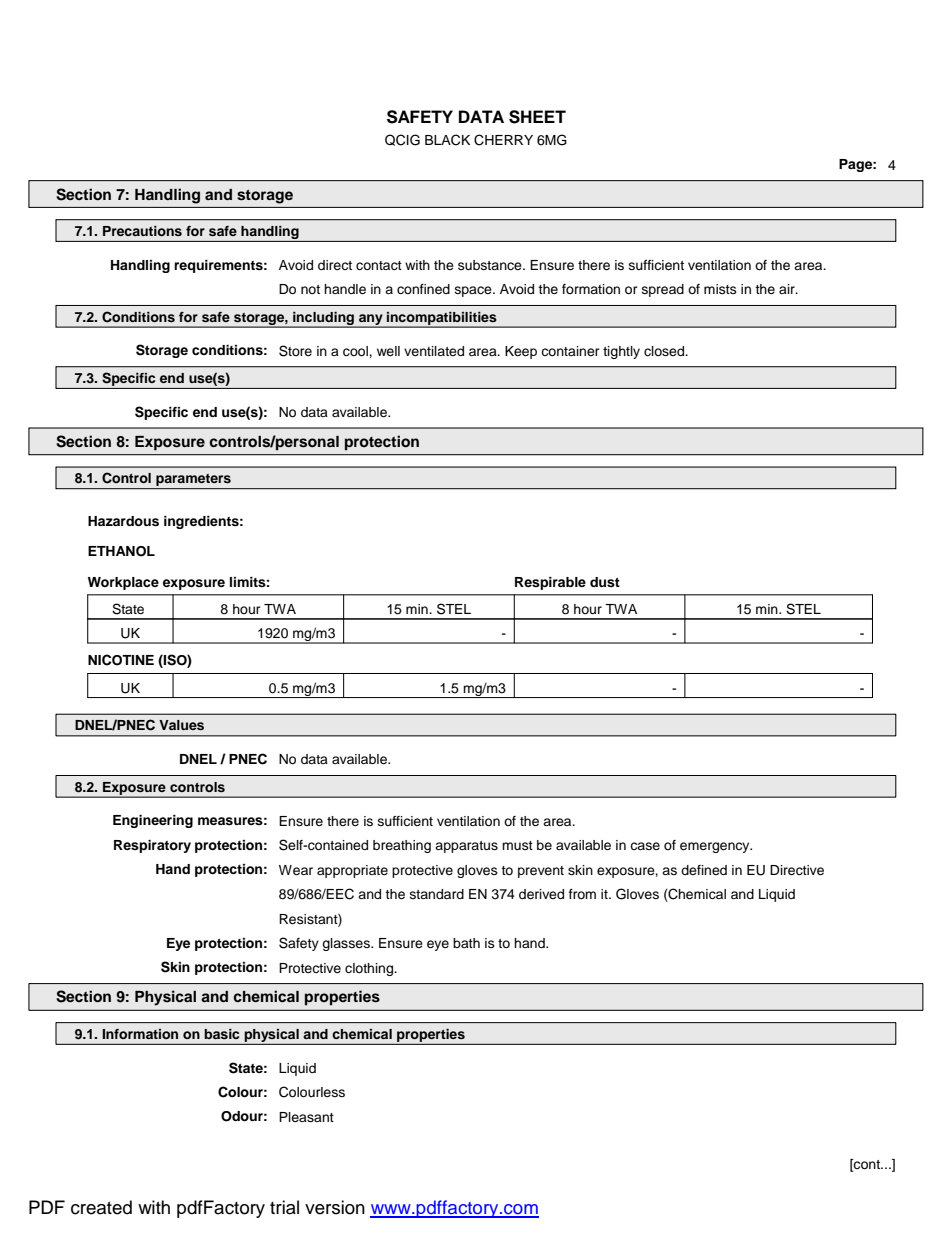  I want to click on created, so click(101, 1207).
